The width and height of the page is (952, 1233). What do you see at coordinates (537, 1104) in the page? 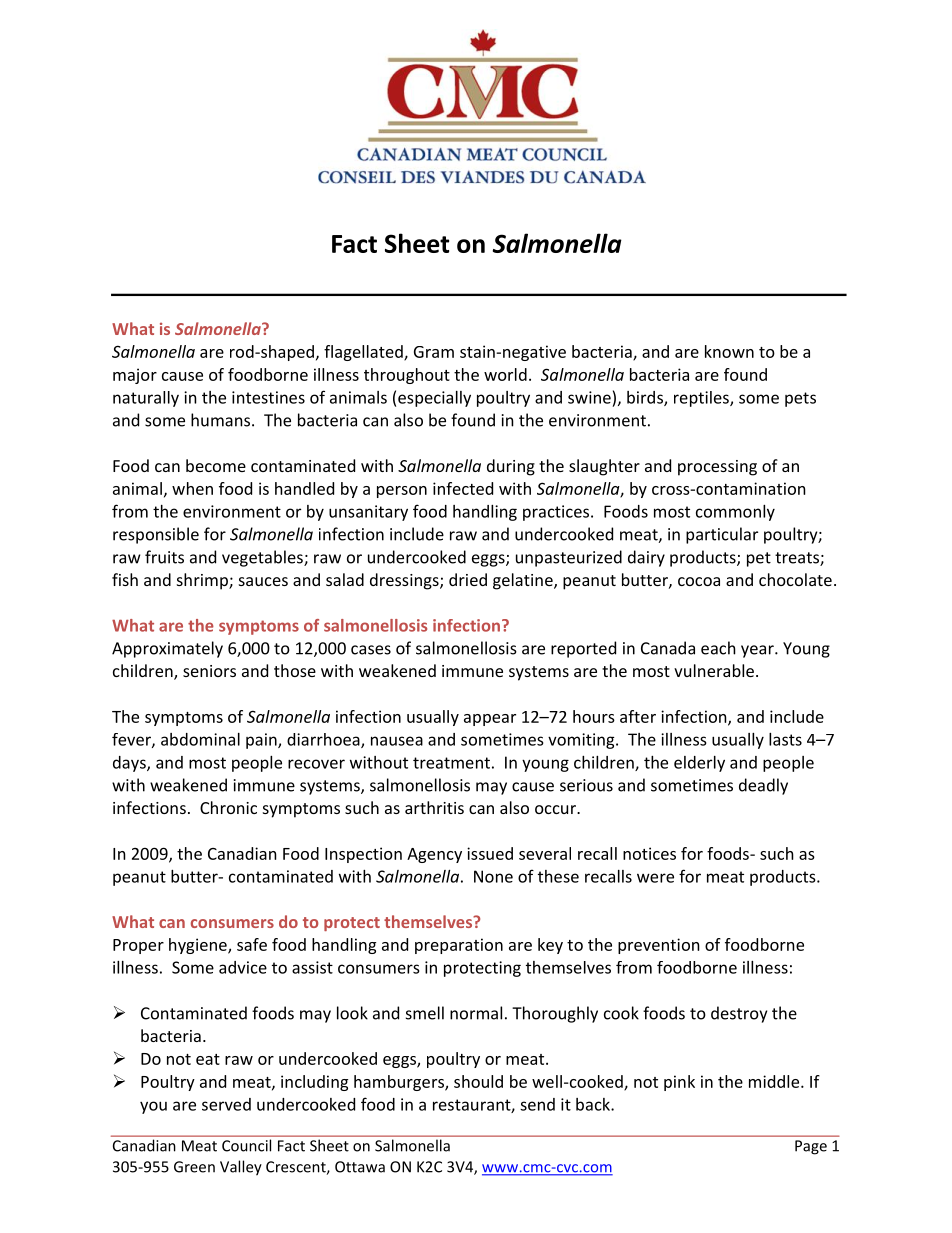
I see `send` at bounding box center [537, 1104].
